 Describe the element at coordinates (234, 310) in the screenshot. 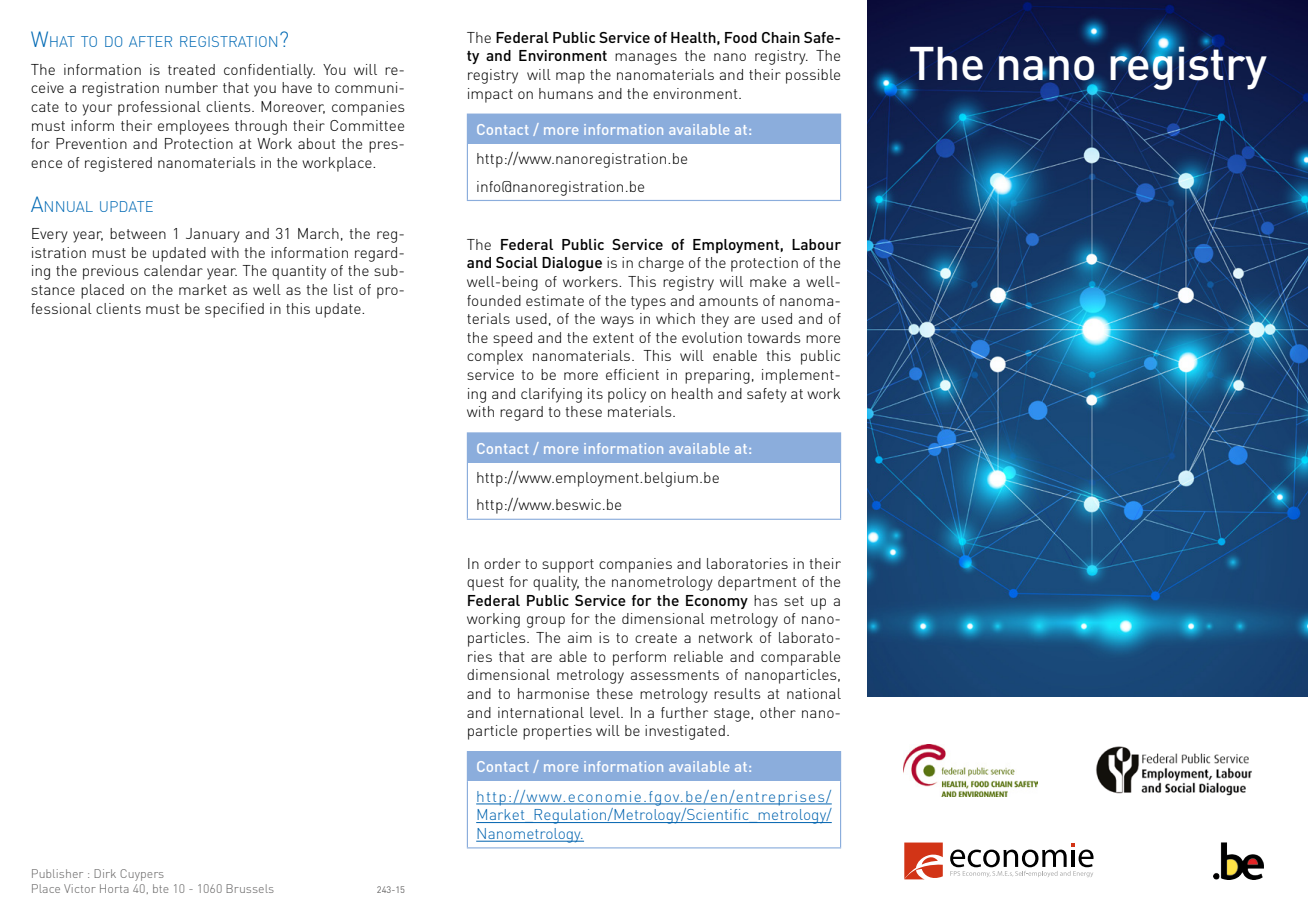

I see `specified` at that location.
